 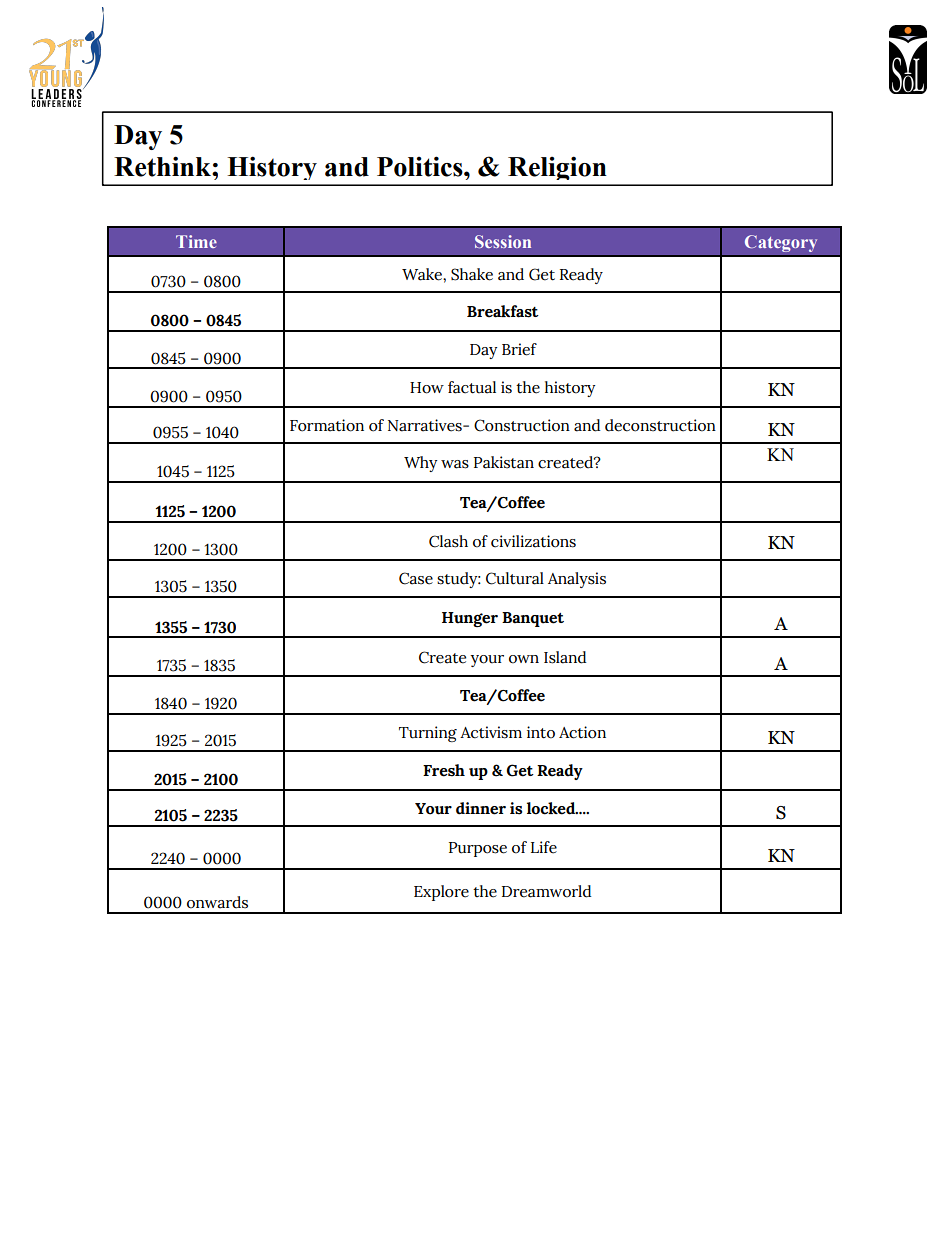 I want to click on Pakistan, so click(x=504, y=462).
